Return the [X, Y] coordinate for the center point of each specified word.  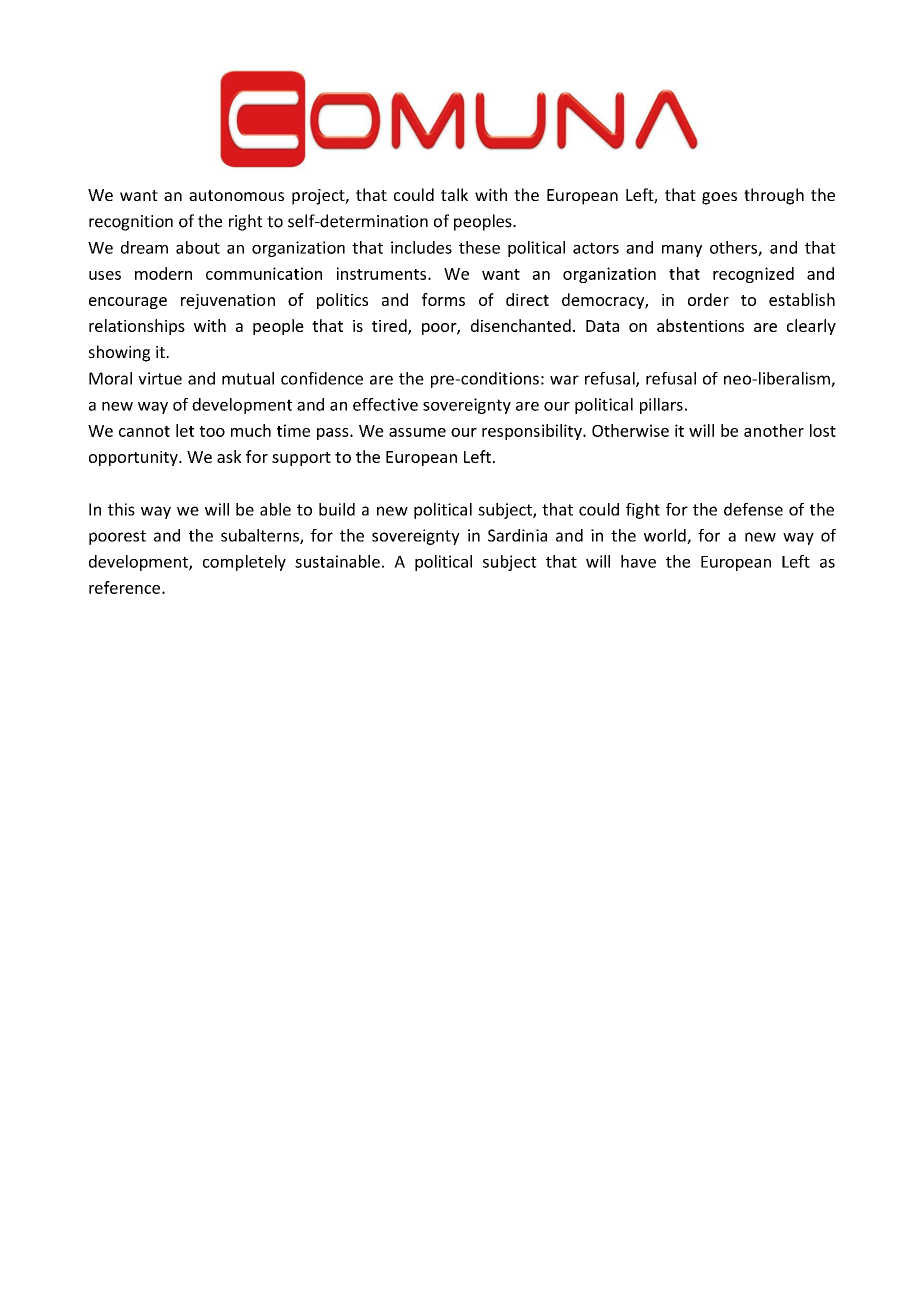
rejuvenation [228, 301]
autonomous [236, 195]
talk [454, 194]
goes [719, 198]
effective [385, 404]
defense [753, 509]
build [337, 509]
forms [443, 299]
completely [244, 563]
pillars [661, 406]
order [708, 299]
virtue [160, 378]
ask [229, 456]
